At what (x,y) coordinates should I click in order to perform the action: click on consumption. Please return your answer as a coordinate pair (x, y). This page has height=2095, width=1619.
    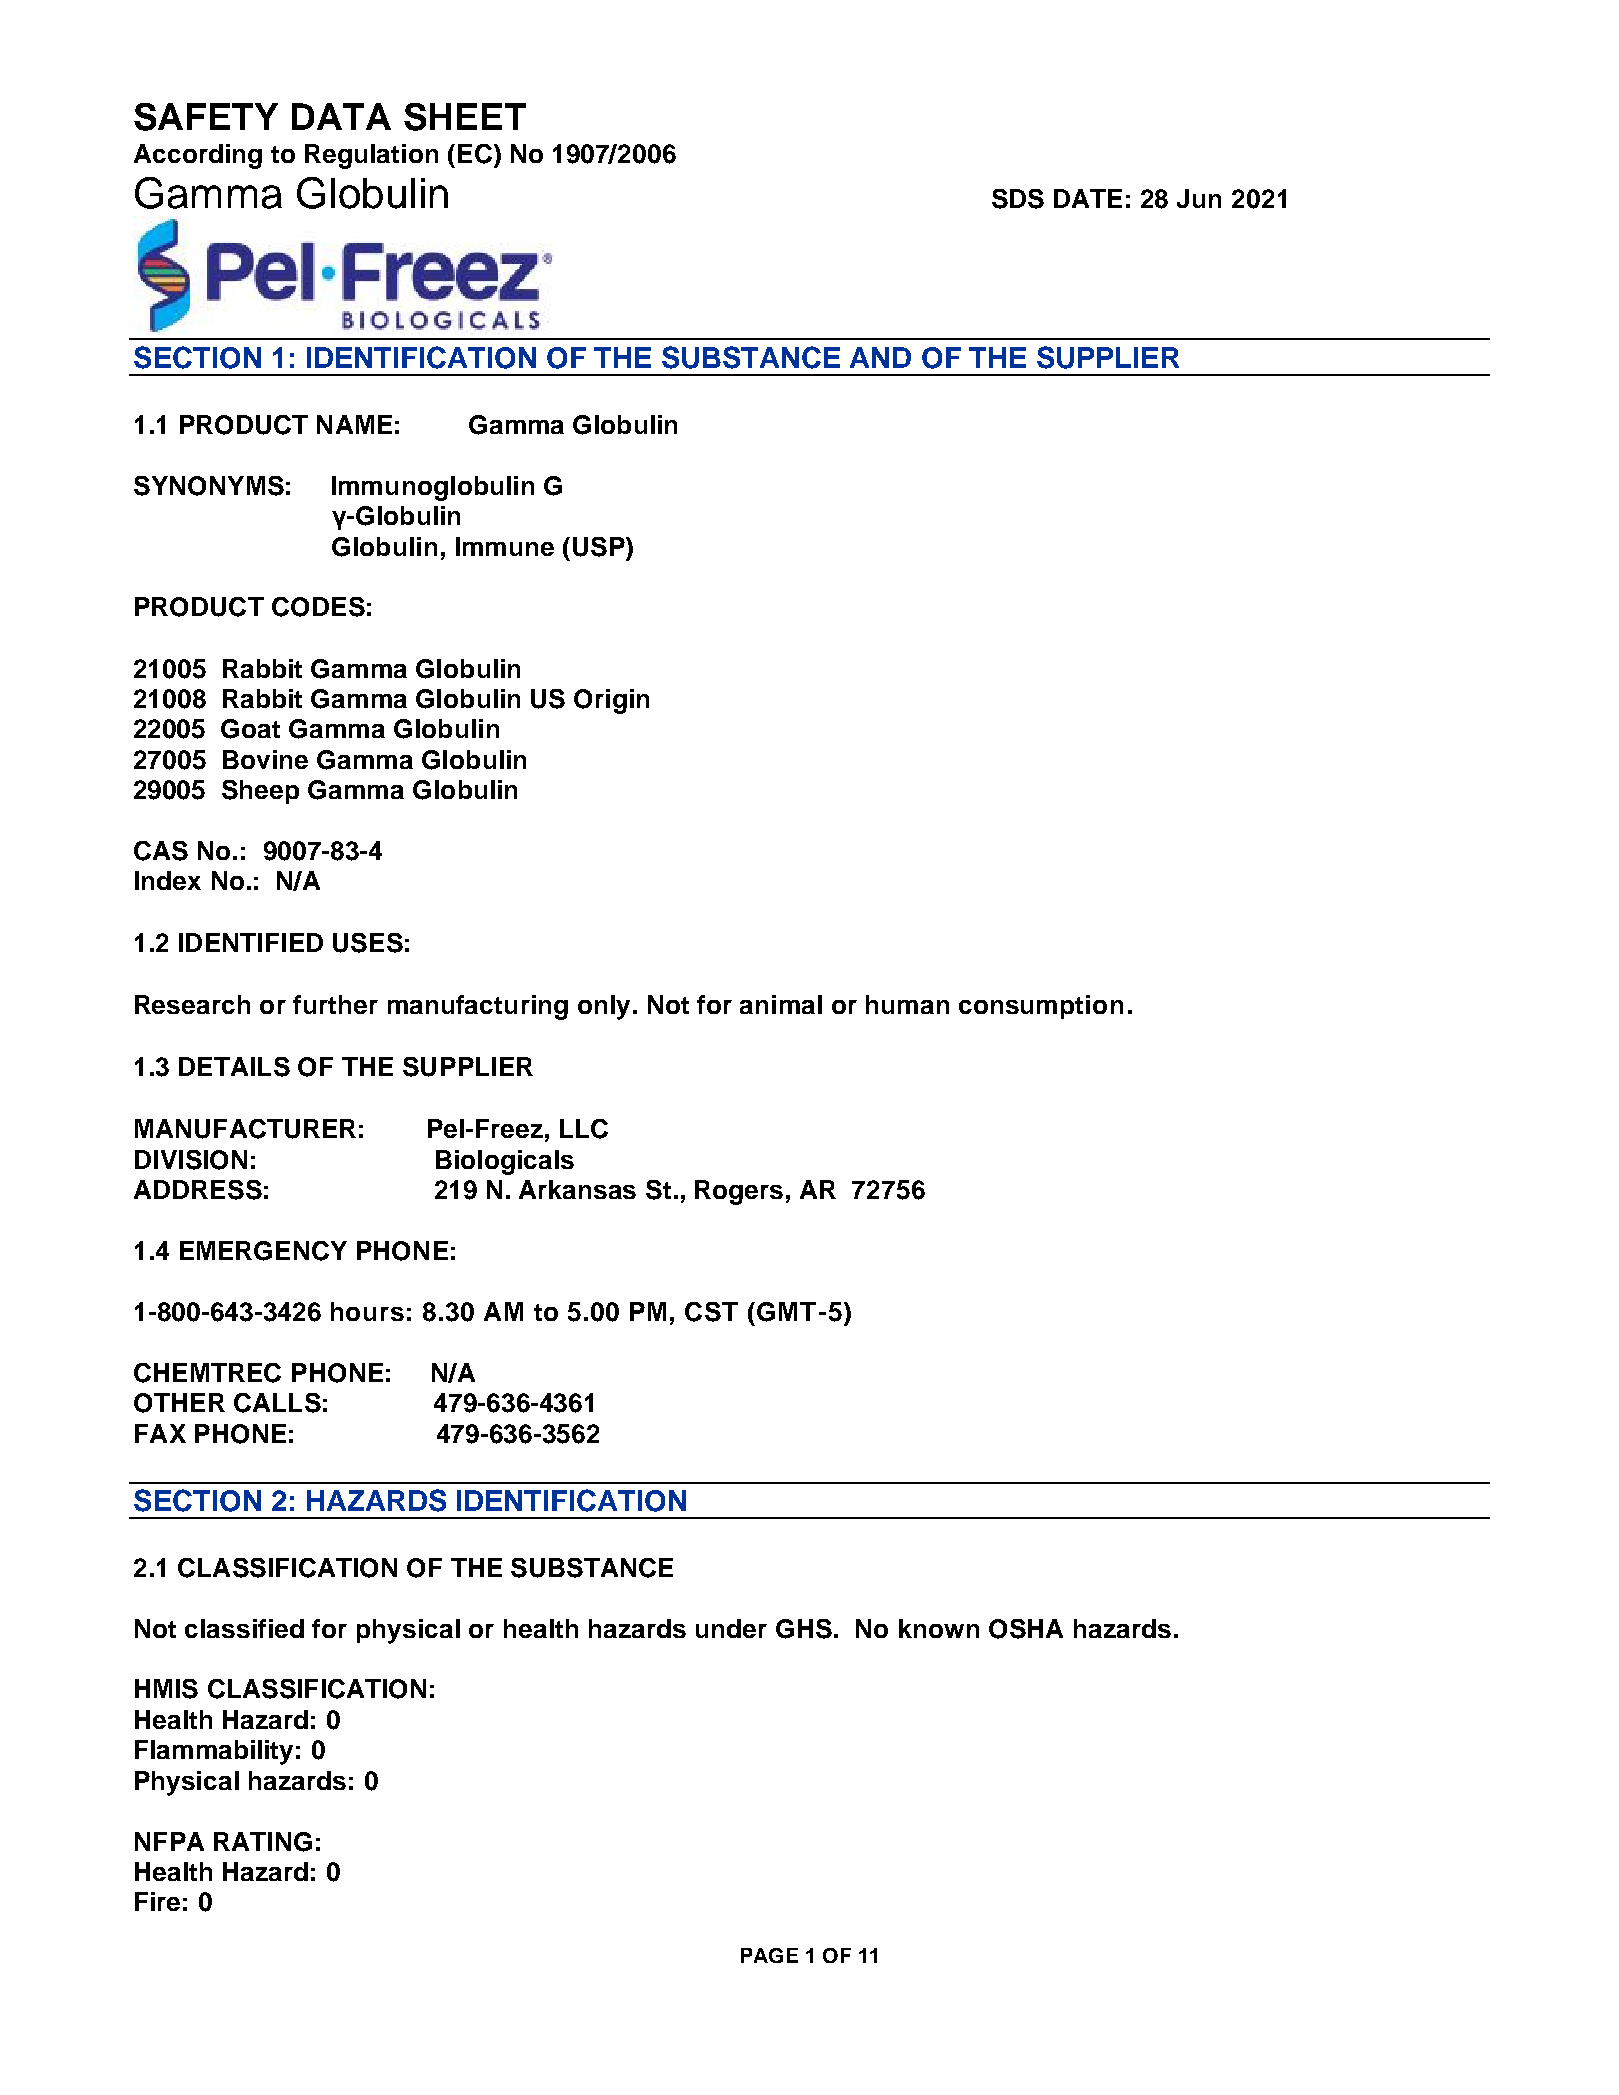
    Looking at the image, I should click on (1041, 1007).
